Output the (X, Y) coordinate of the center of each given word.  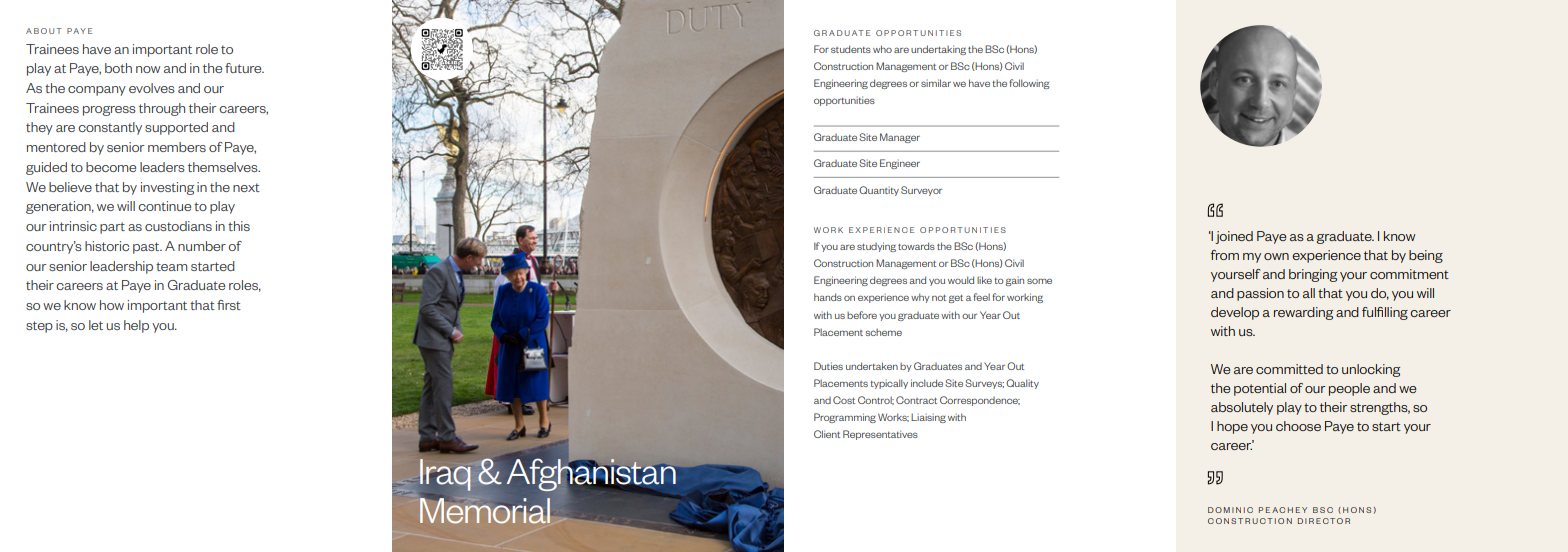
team (171, 266)
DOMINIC (1230, 510)
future (244, 68)
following (1029, 84)
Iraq (446, 475)
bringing (1313, 275)
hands (828, 297)
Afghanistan (591, 474)
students (851, 49)
